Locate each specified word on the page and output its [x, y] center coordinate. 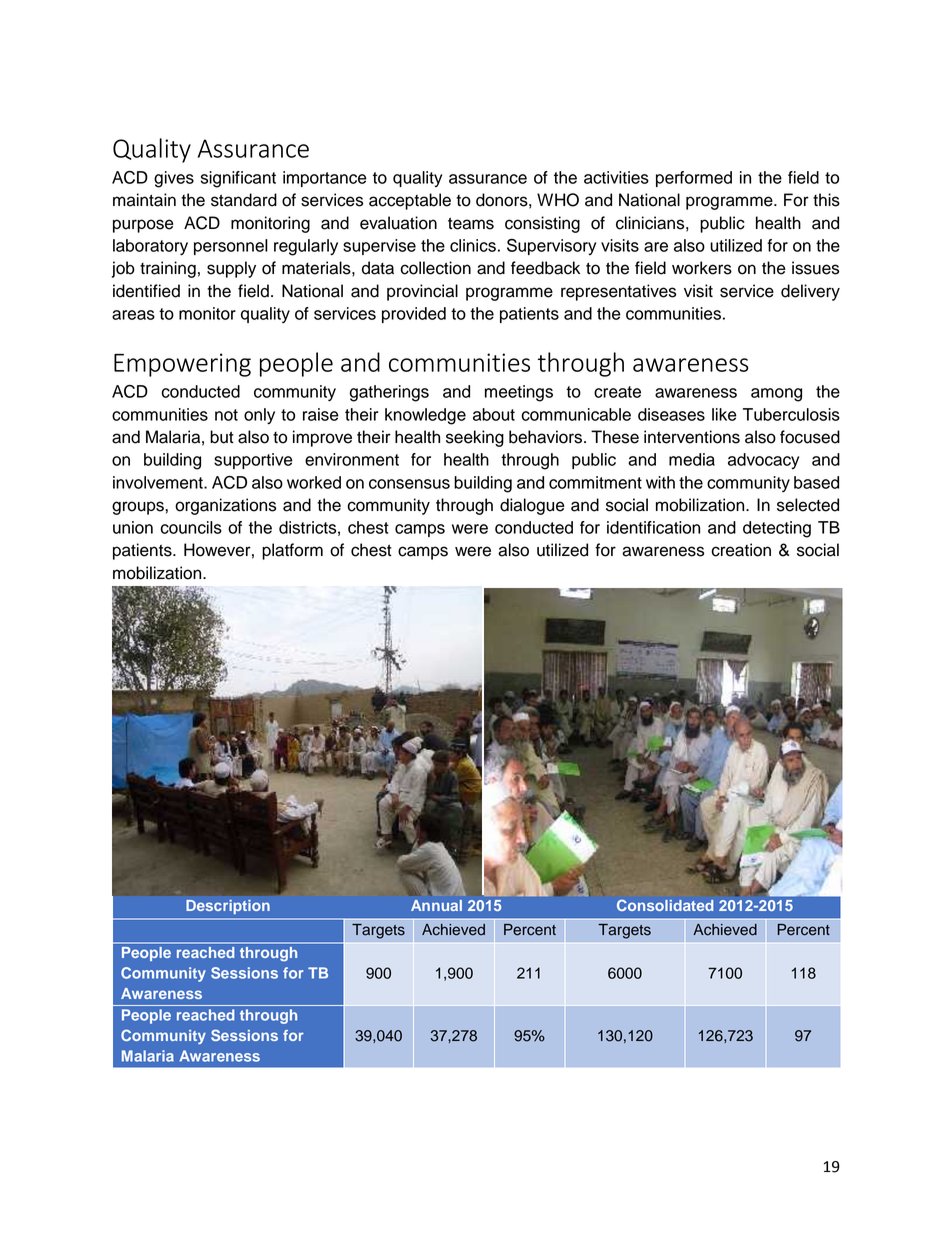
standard [244, 200]
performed [694, 179]
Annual [436, 905]
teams [471, 223]
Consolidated [665, 905]
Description [228, 907]
